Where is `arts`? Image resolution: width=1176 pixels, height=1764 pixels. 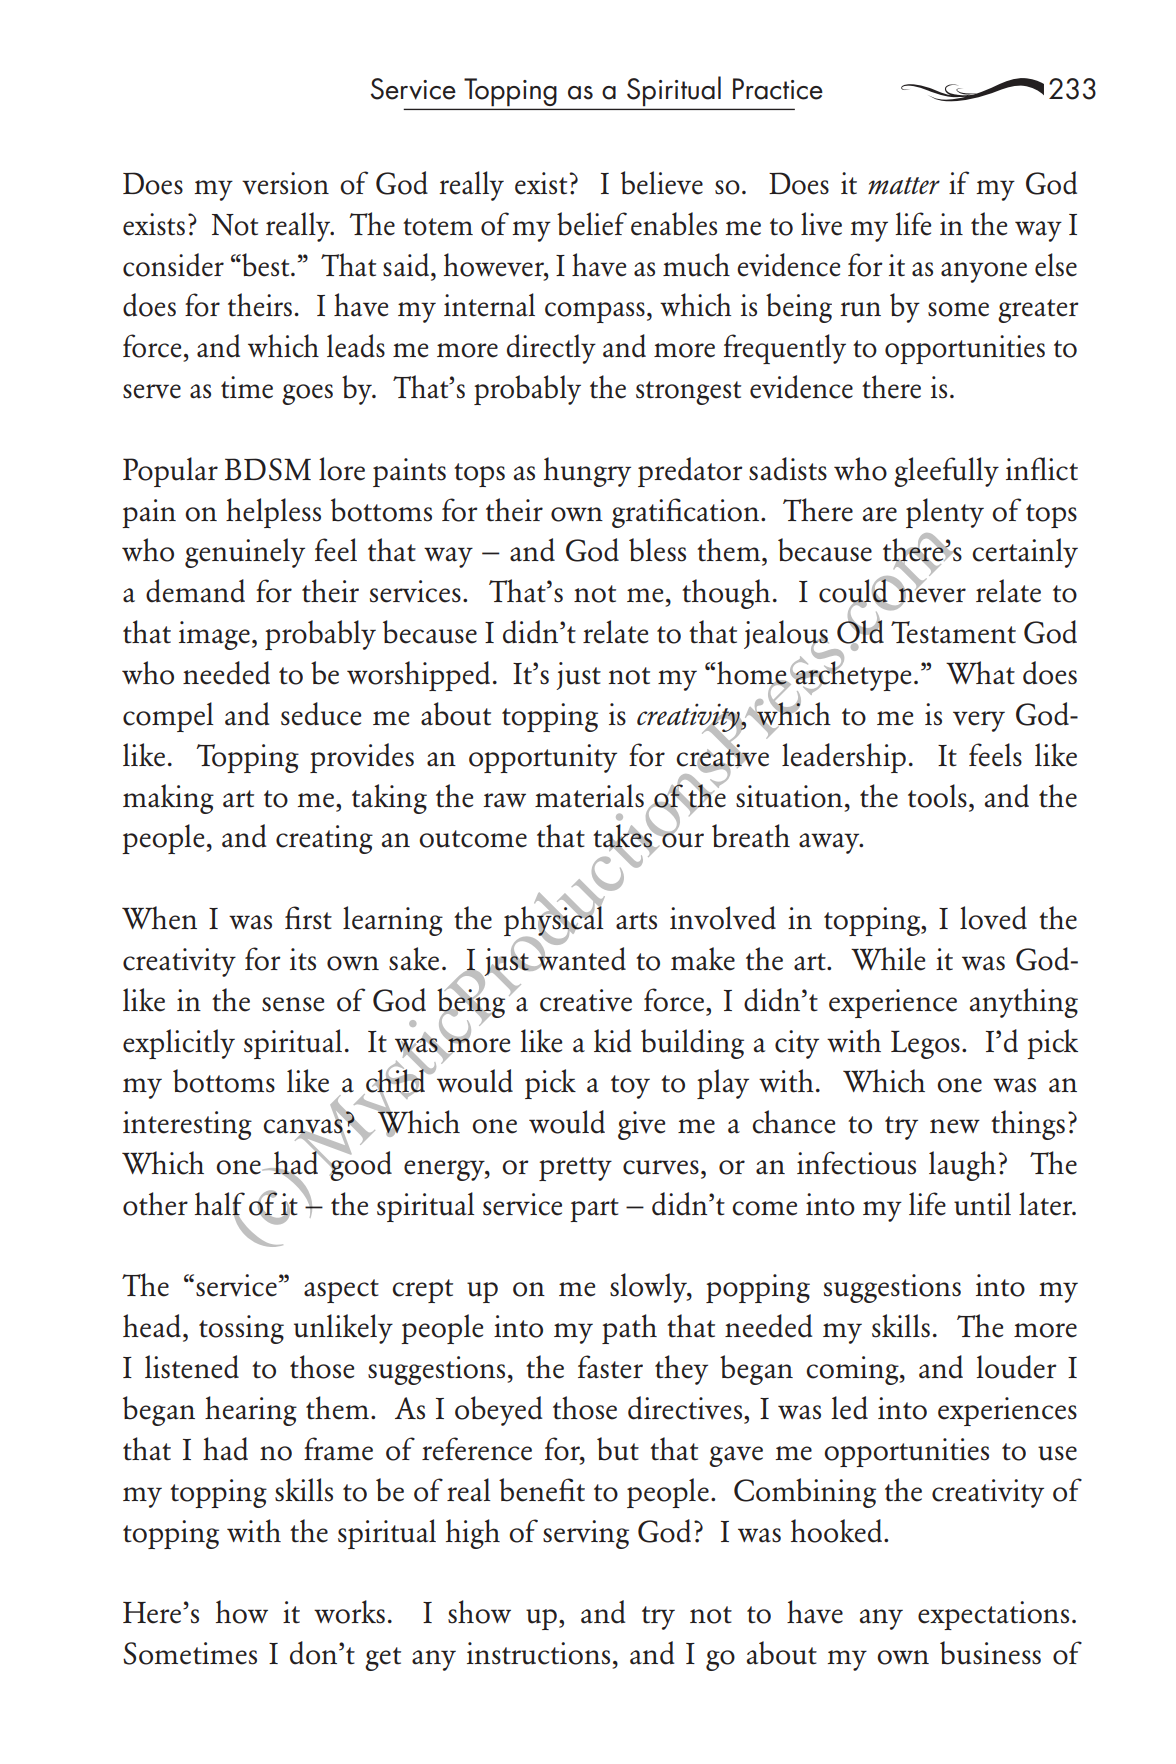 arts is located at coordinates (636, 921).
